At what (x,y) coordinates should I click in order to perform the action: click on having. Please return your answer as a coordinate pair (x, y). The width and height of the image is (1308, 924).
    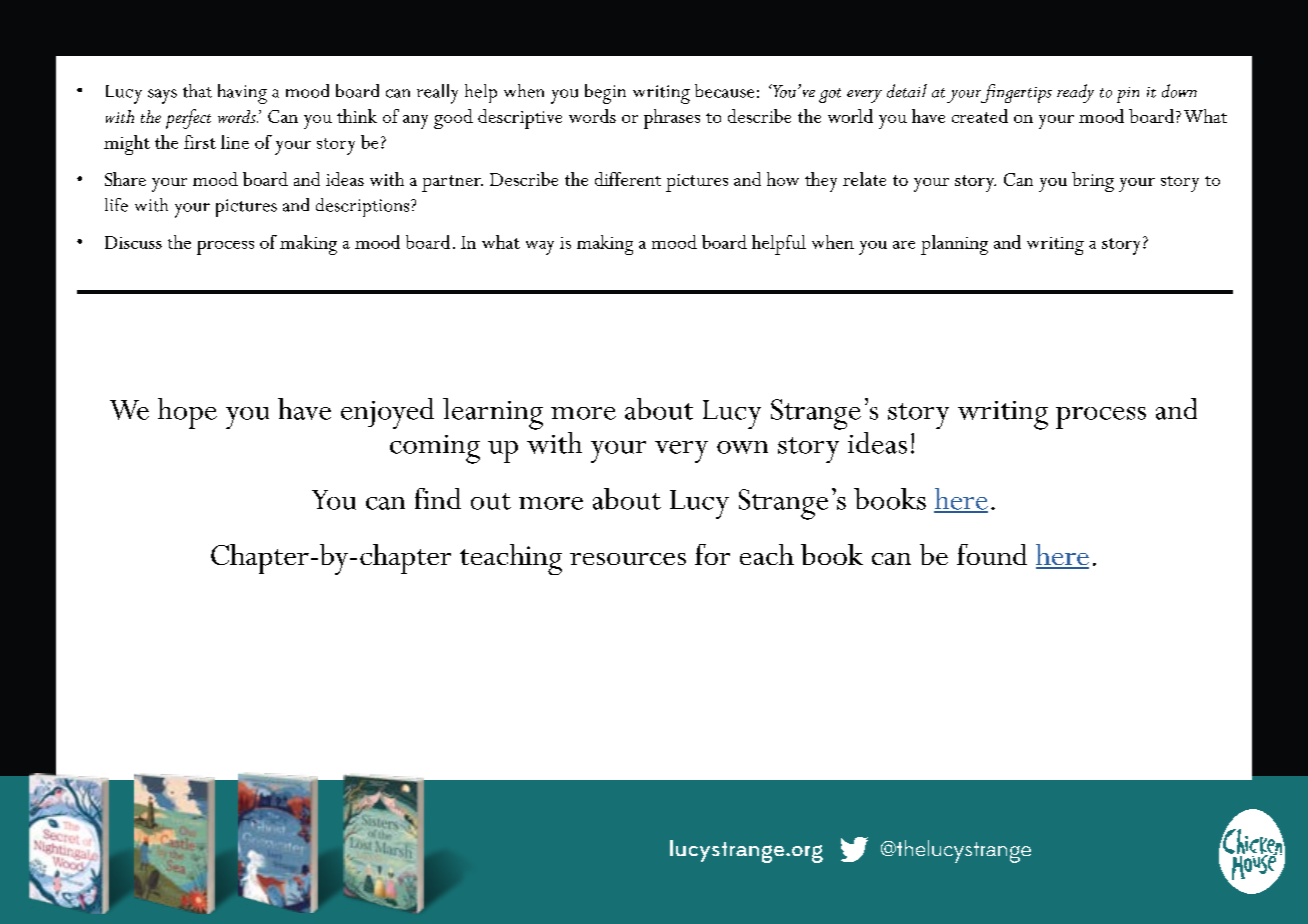
    Looking at the image, I should click on (242, 94).
